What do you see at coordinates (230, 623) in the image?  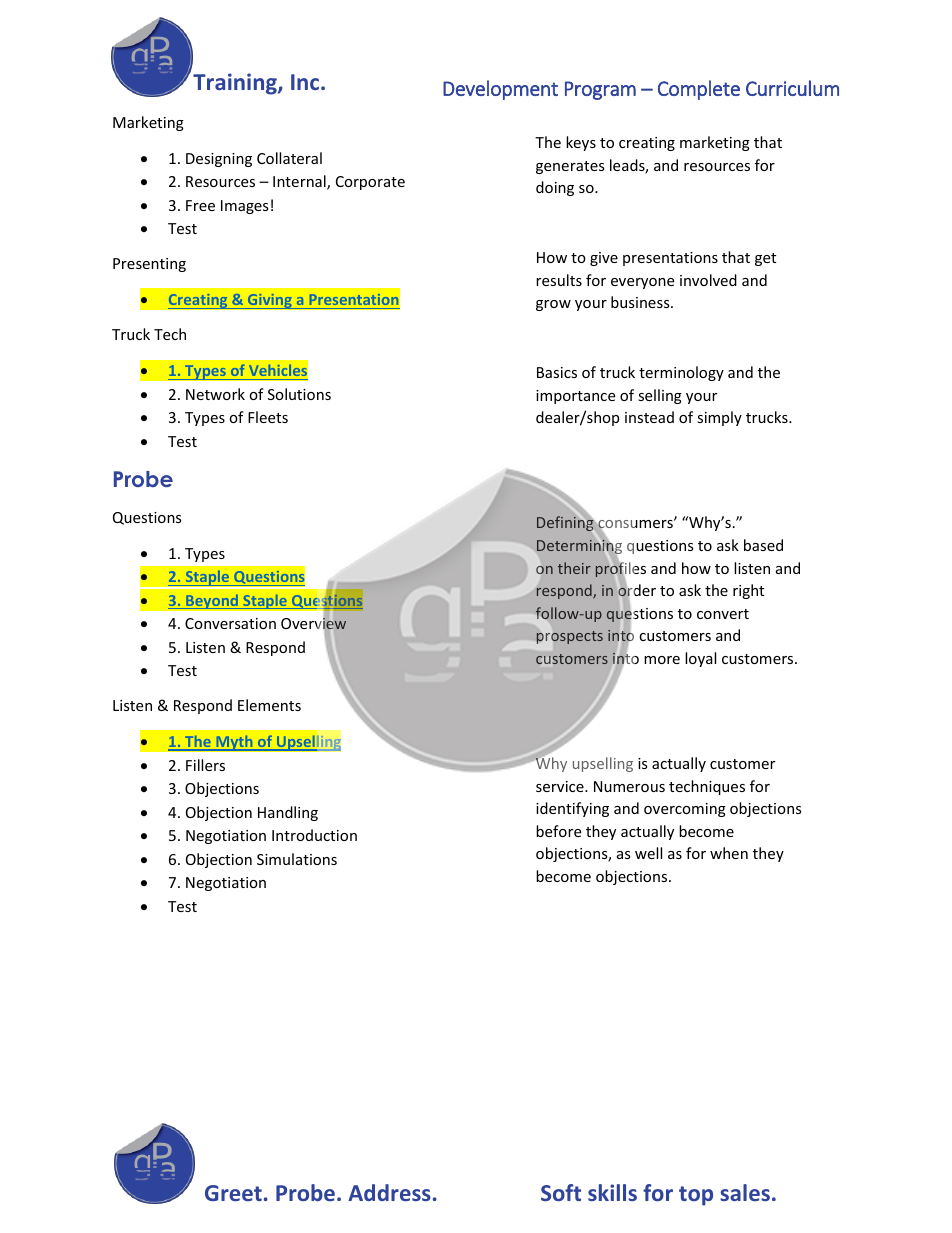 I see `Conversation` at bounding box center [230, 623].
